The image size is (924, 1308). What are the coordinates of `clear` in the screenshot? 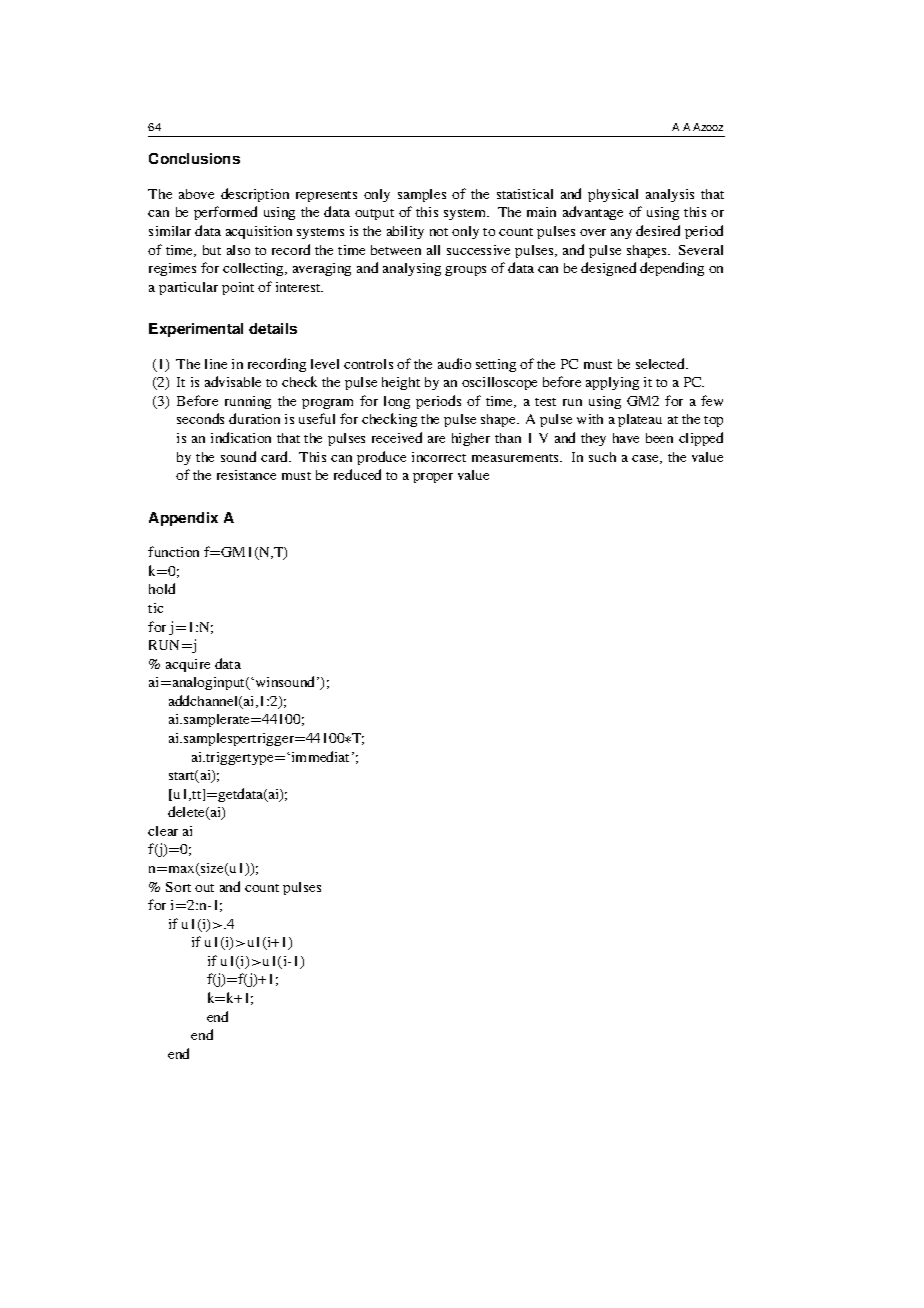 It's located at (163, 831).
